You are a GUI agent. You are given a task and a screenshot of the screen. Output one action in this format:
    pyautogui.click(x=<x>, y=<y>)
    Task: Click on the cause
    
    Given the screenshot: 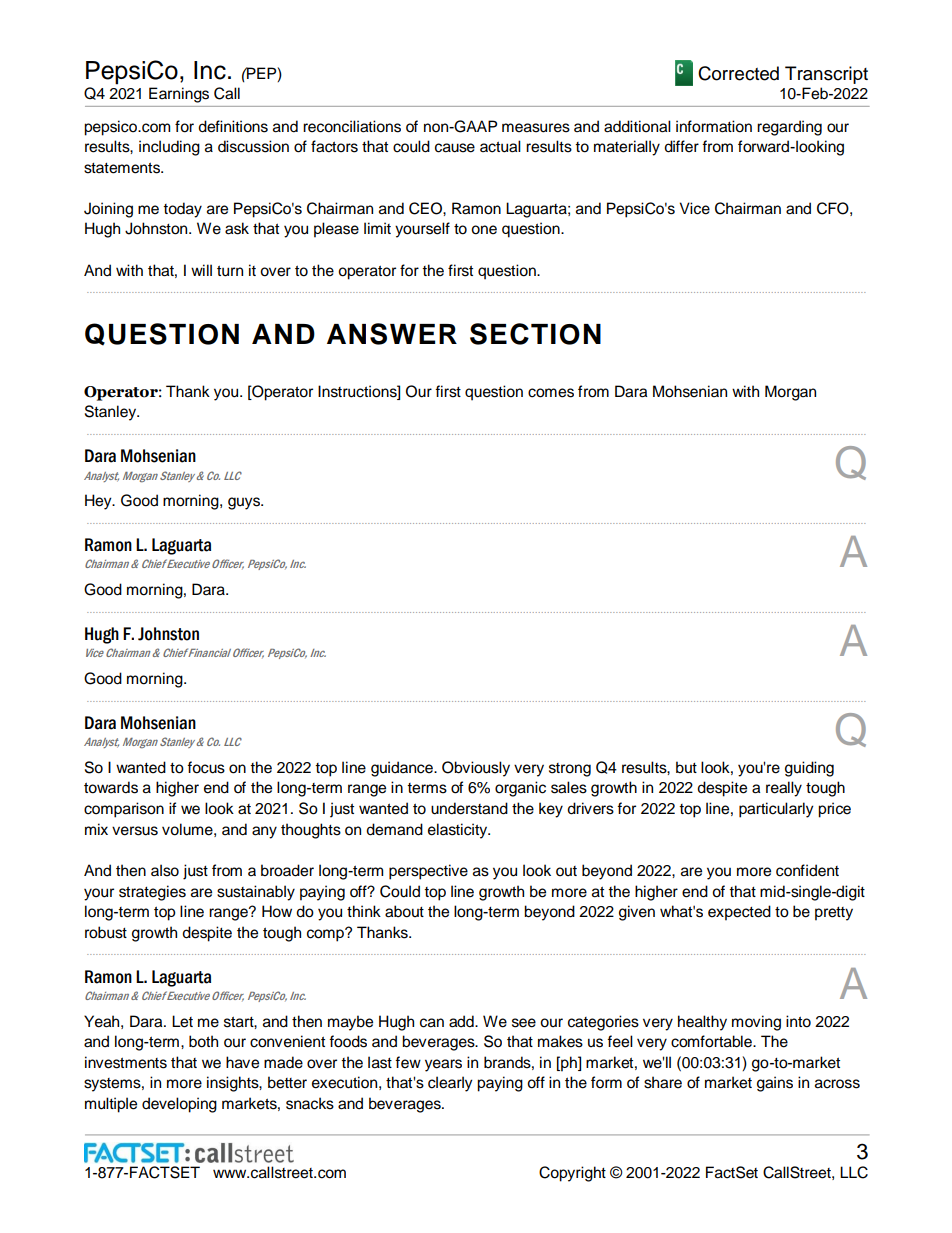 What is the action you would take?
    pyautogui.click(x=455, y=148)
